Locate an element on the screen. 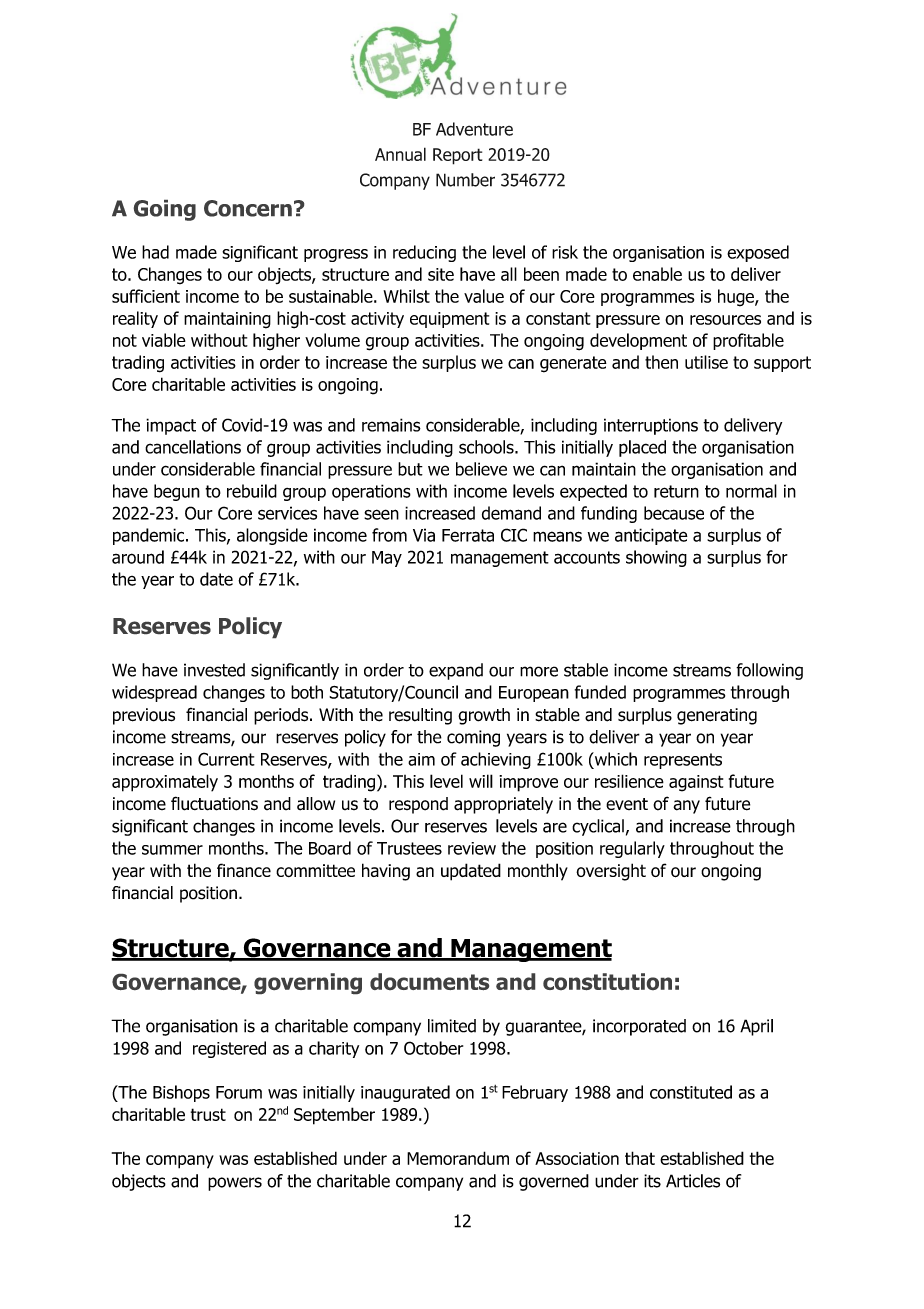  Memorandum is located at coordinates (458, 1158).
